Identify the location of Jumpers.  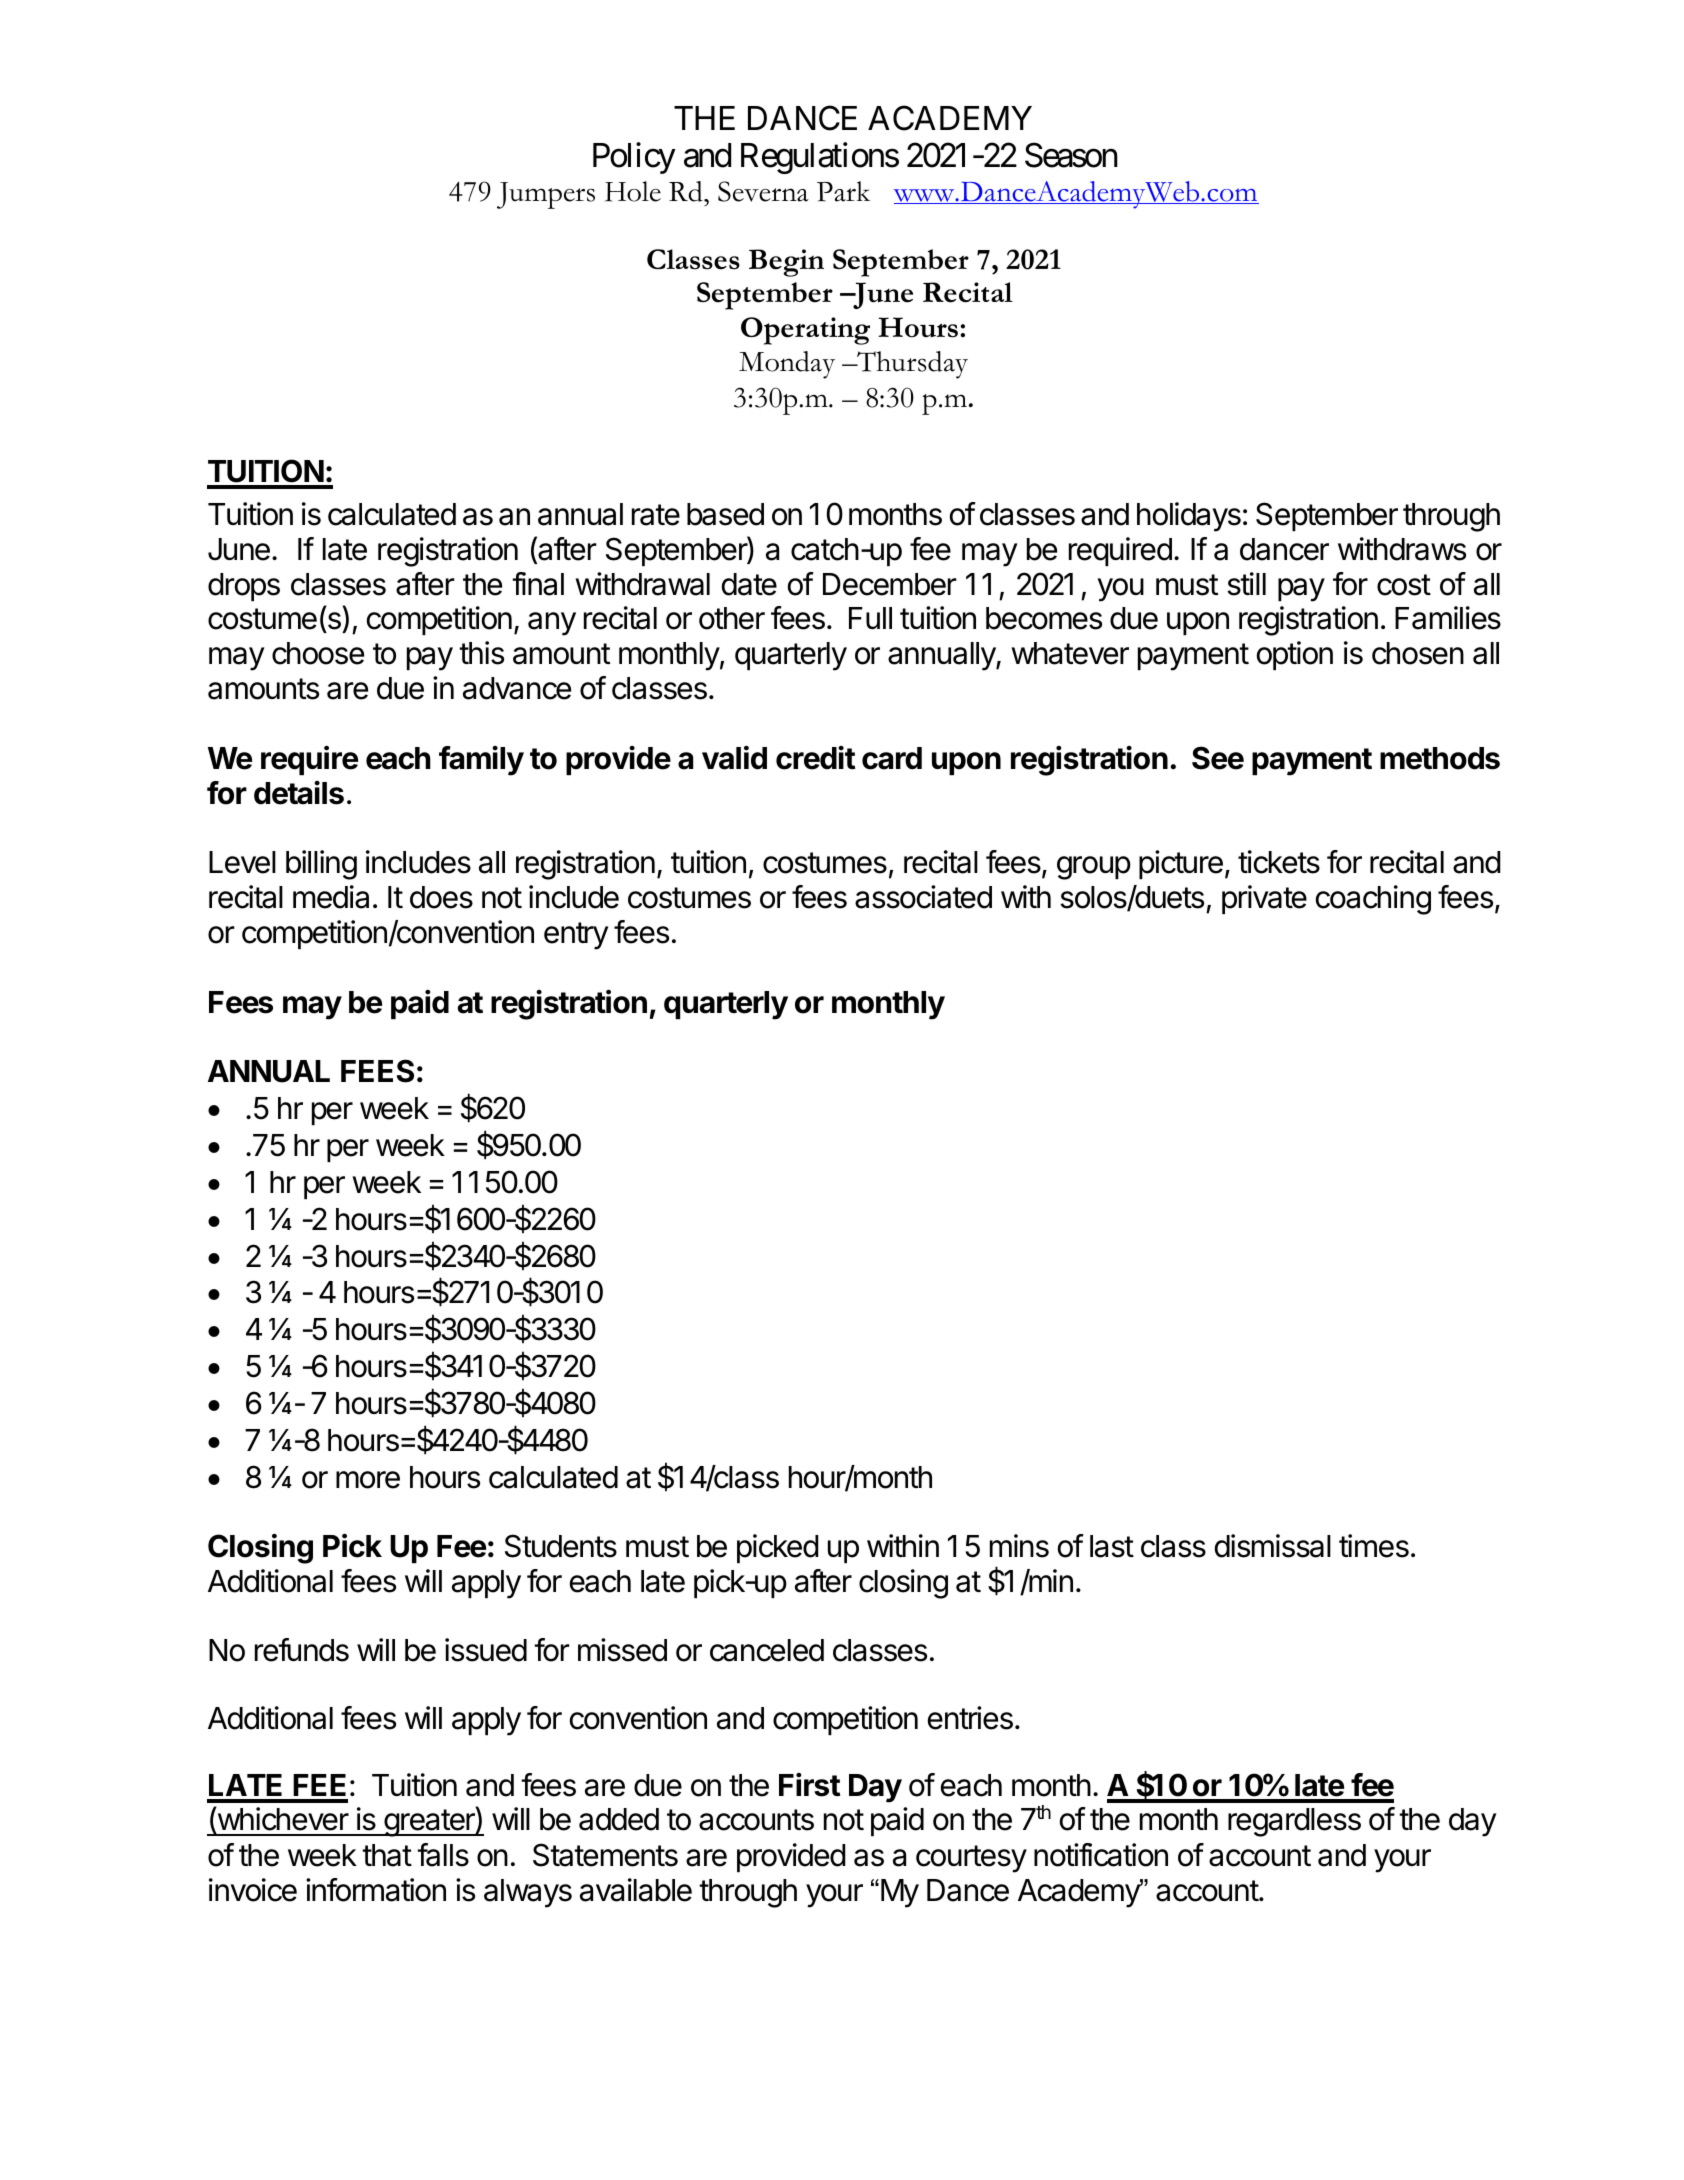
(546, 195).
